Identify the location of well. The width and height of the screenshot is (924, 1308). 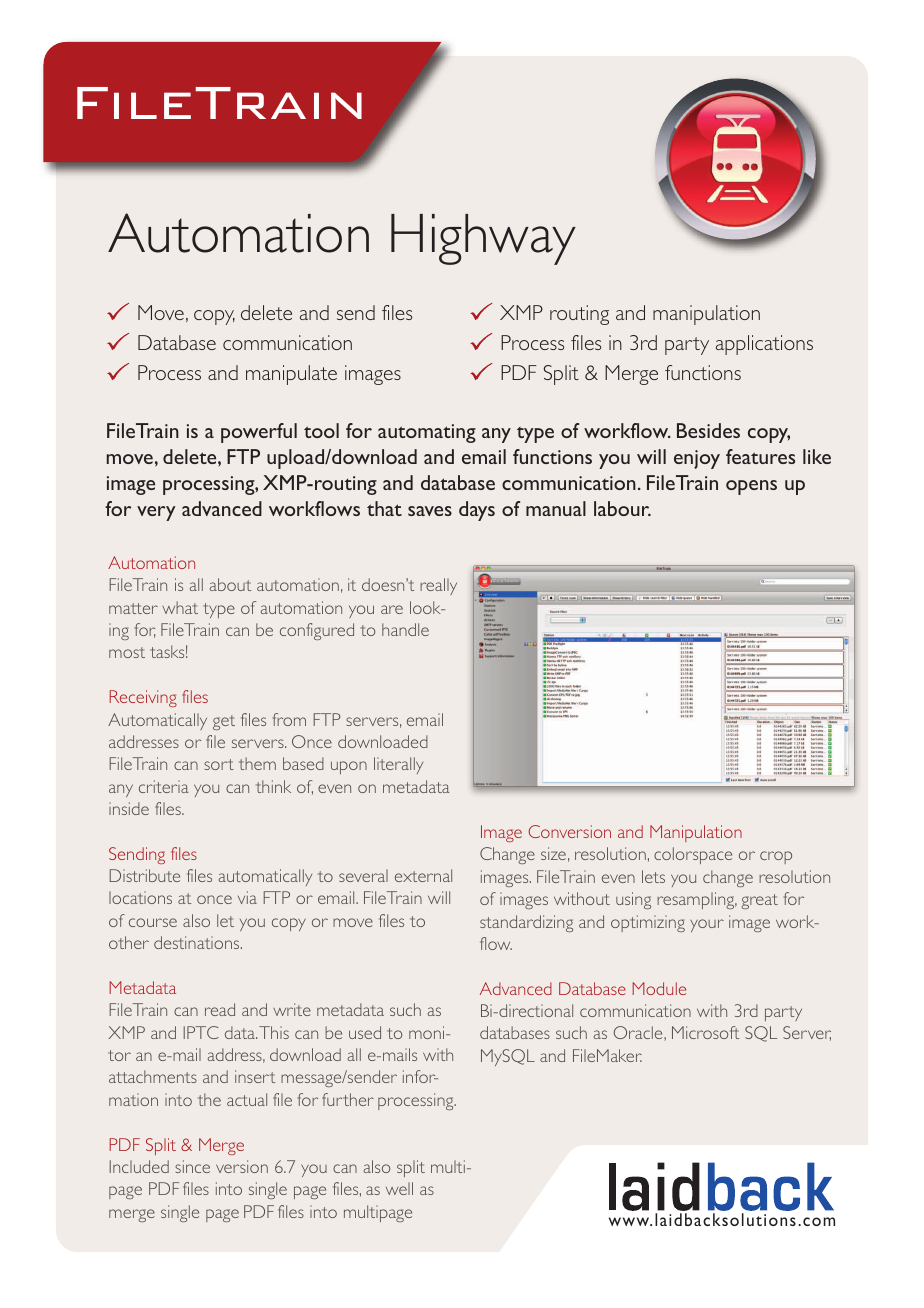
(399, 1188).
